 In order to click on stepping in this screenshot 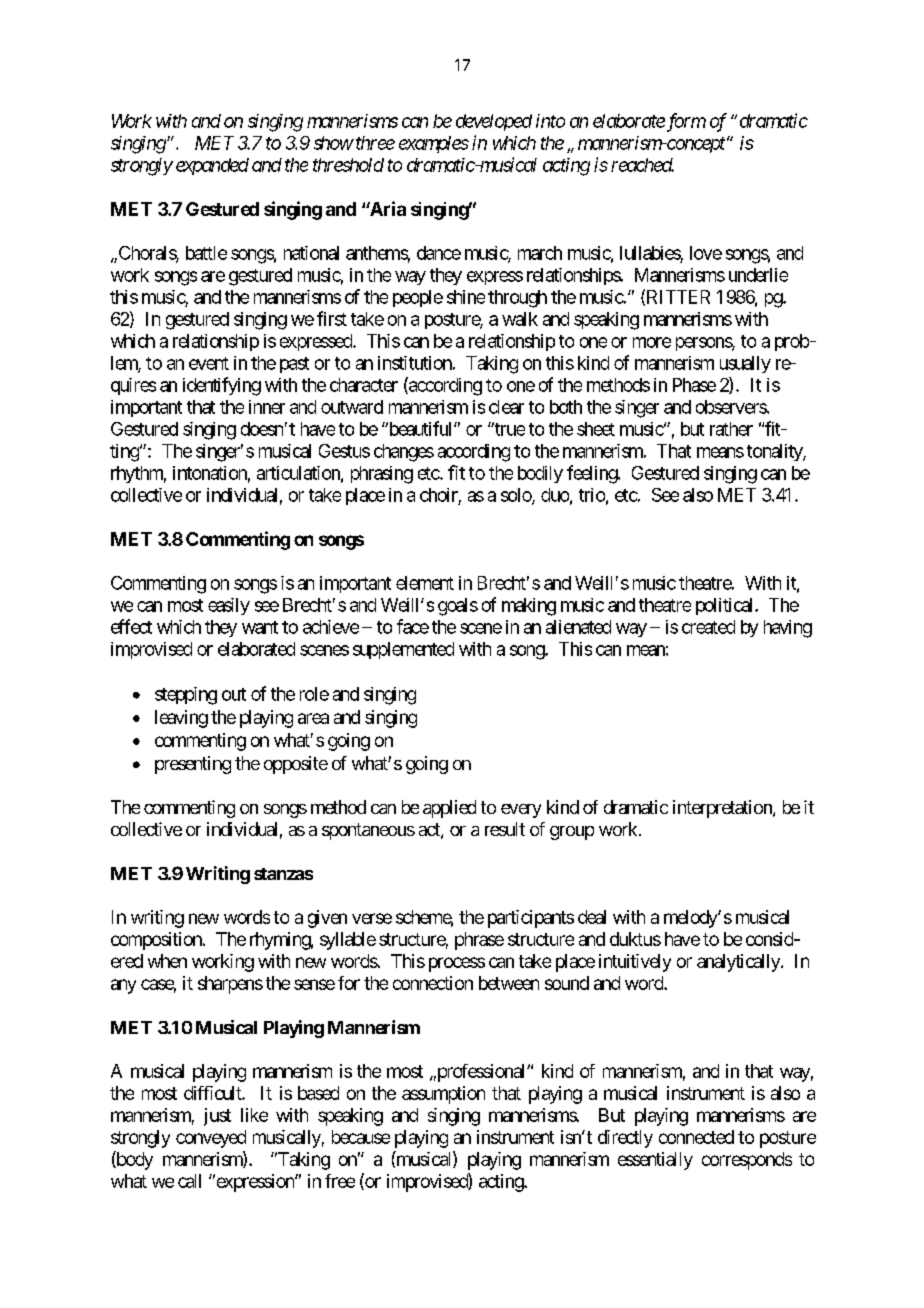, I will do `click(186, 696)`.
